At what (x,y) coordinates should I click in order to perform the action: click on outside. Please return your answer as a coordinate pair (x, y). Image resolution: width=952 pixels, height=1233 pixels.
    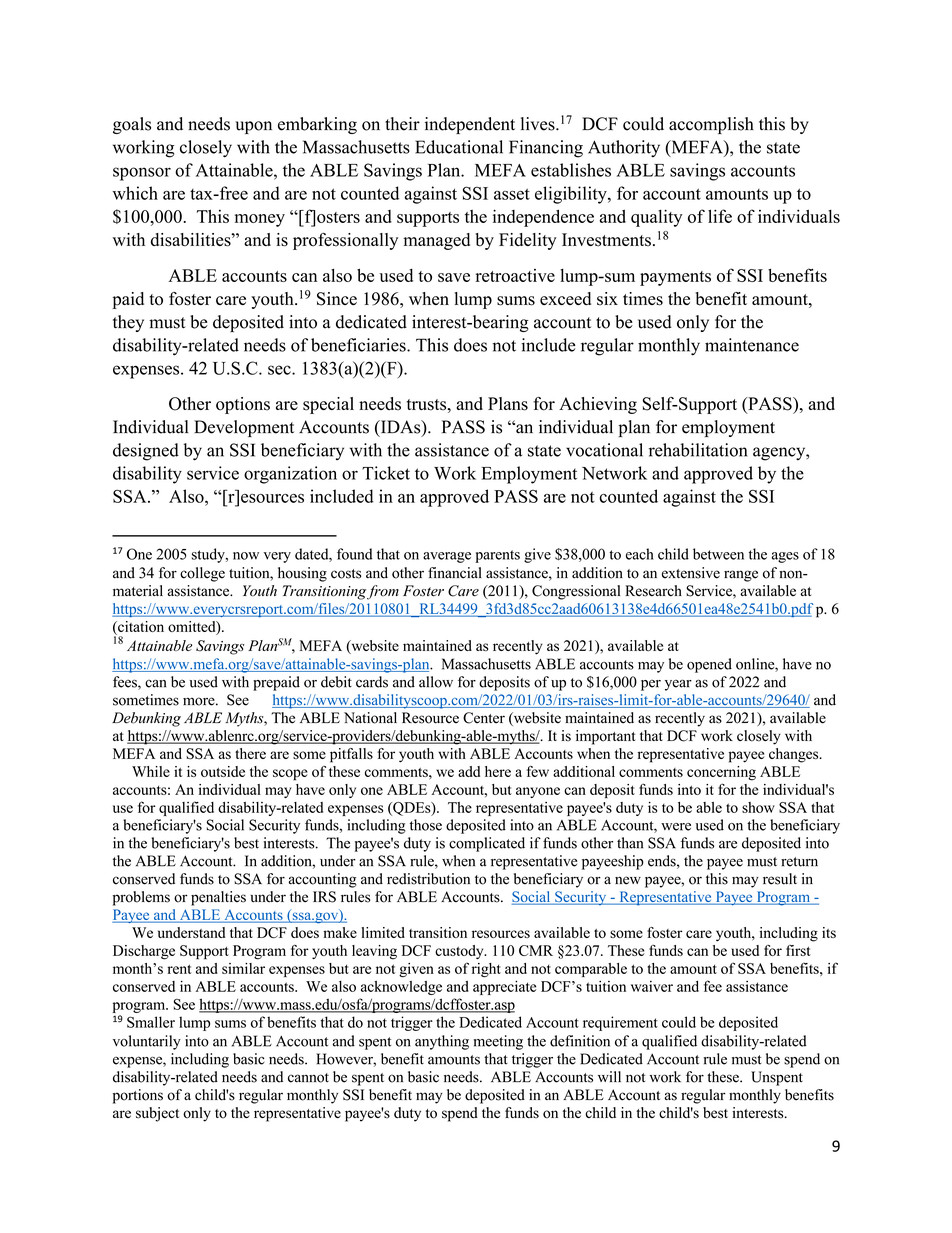
    Looking at the image, I should click on (223, 771).
